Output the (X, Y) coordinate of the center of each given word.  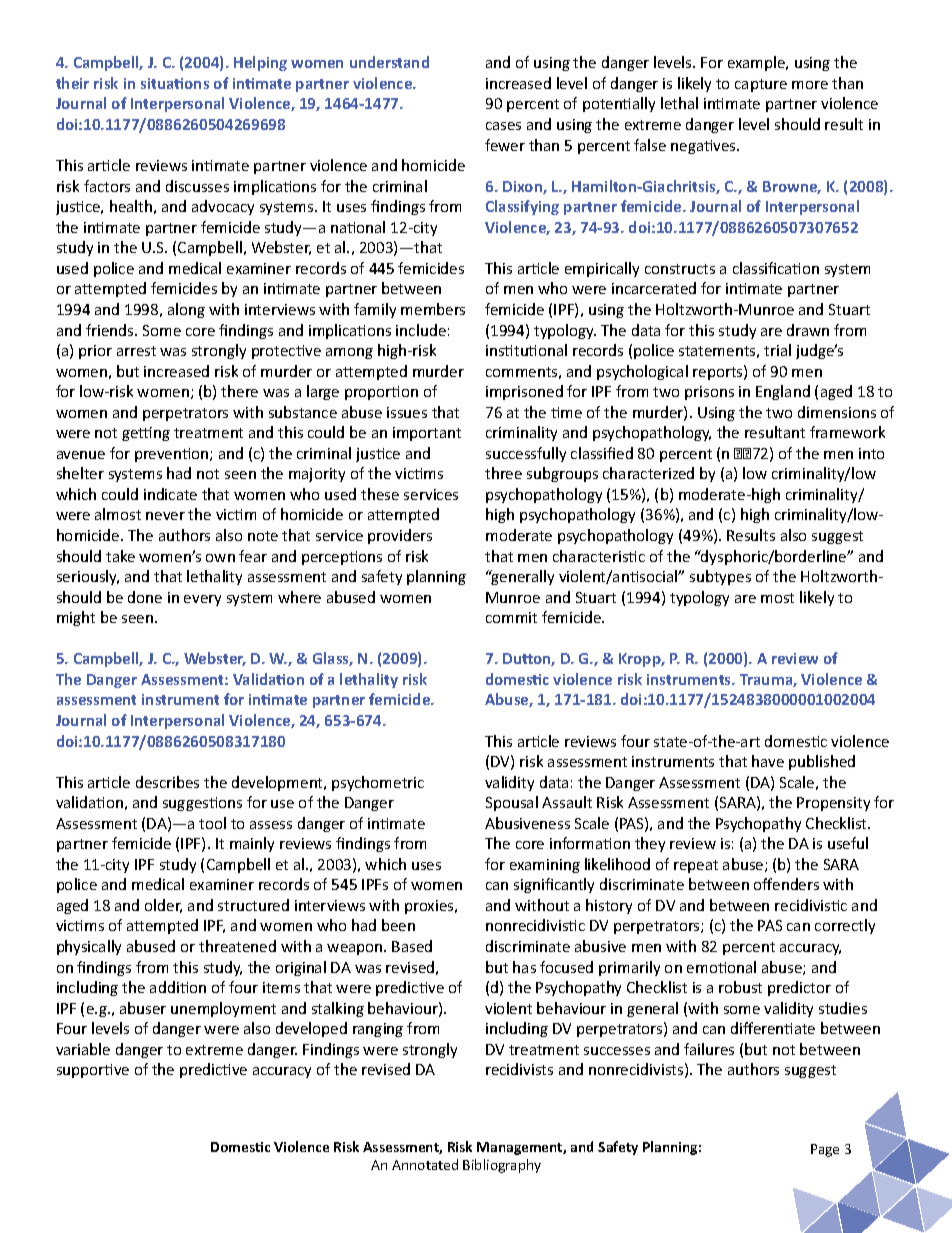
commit (511, 617)
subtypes (720, 577)
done (145, 597)
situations (175, 83)
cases (503, 126)
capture (761, 85)
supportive (93, 1071)
